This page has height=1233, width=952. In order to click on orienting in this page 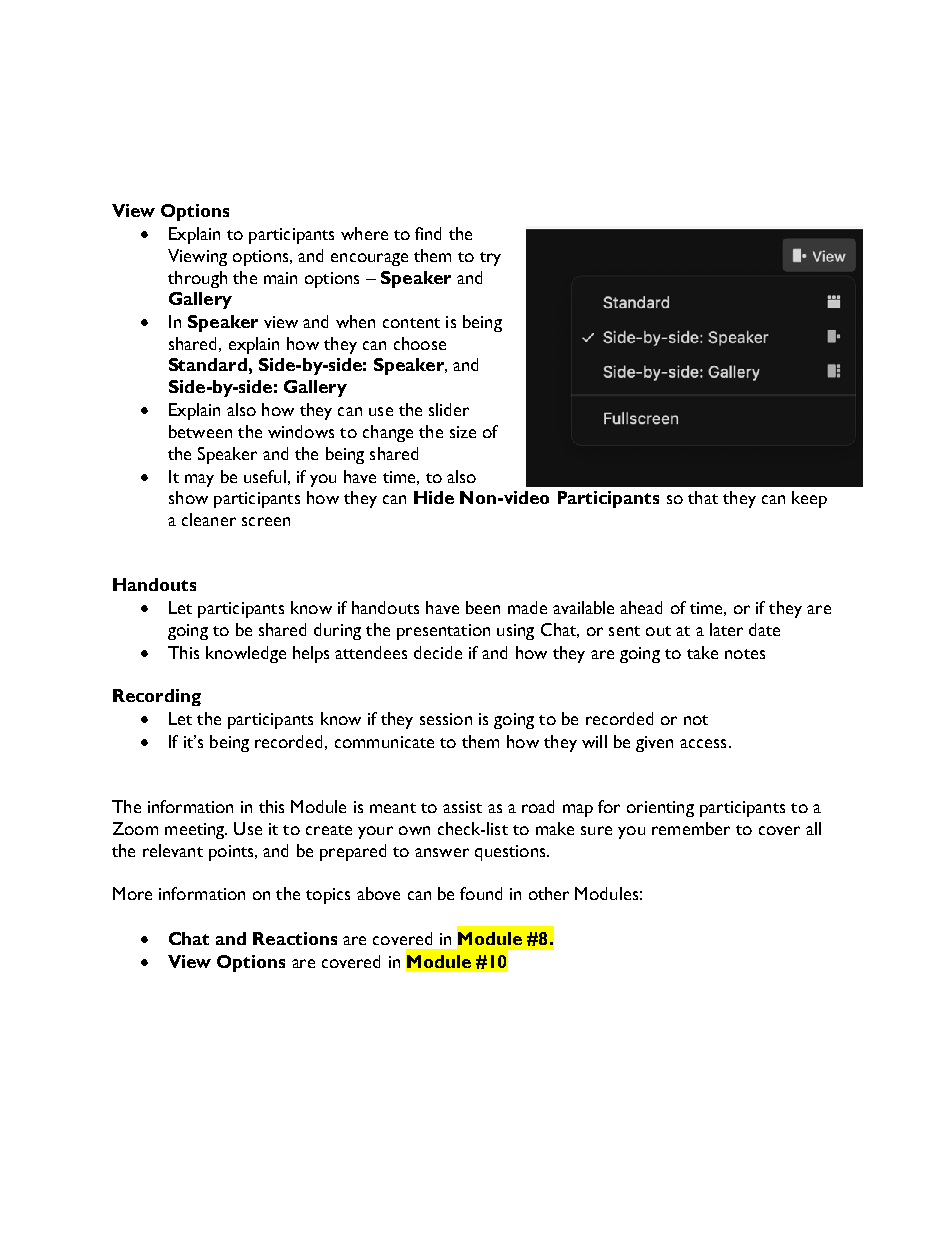, I will do `click(660, 809)`.
